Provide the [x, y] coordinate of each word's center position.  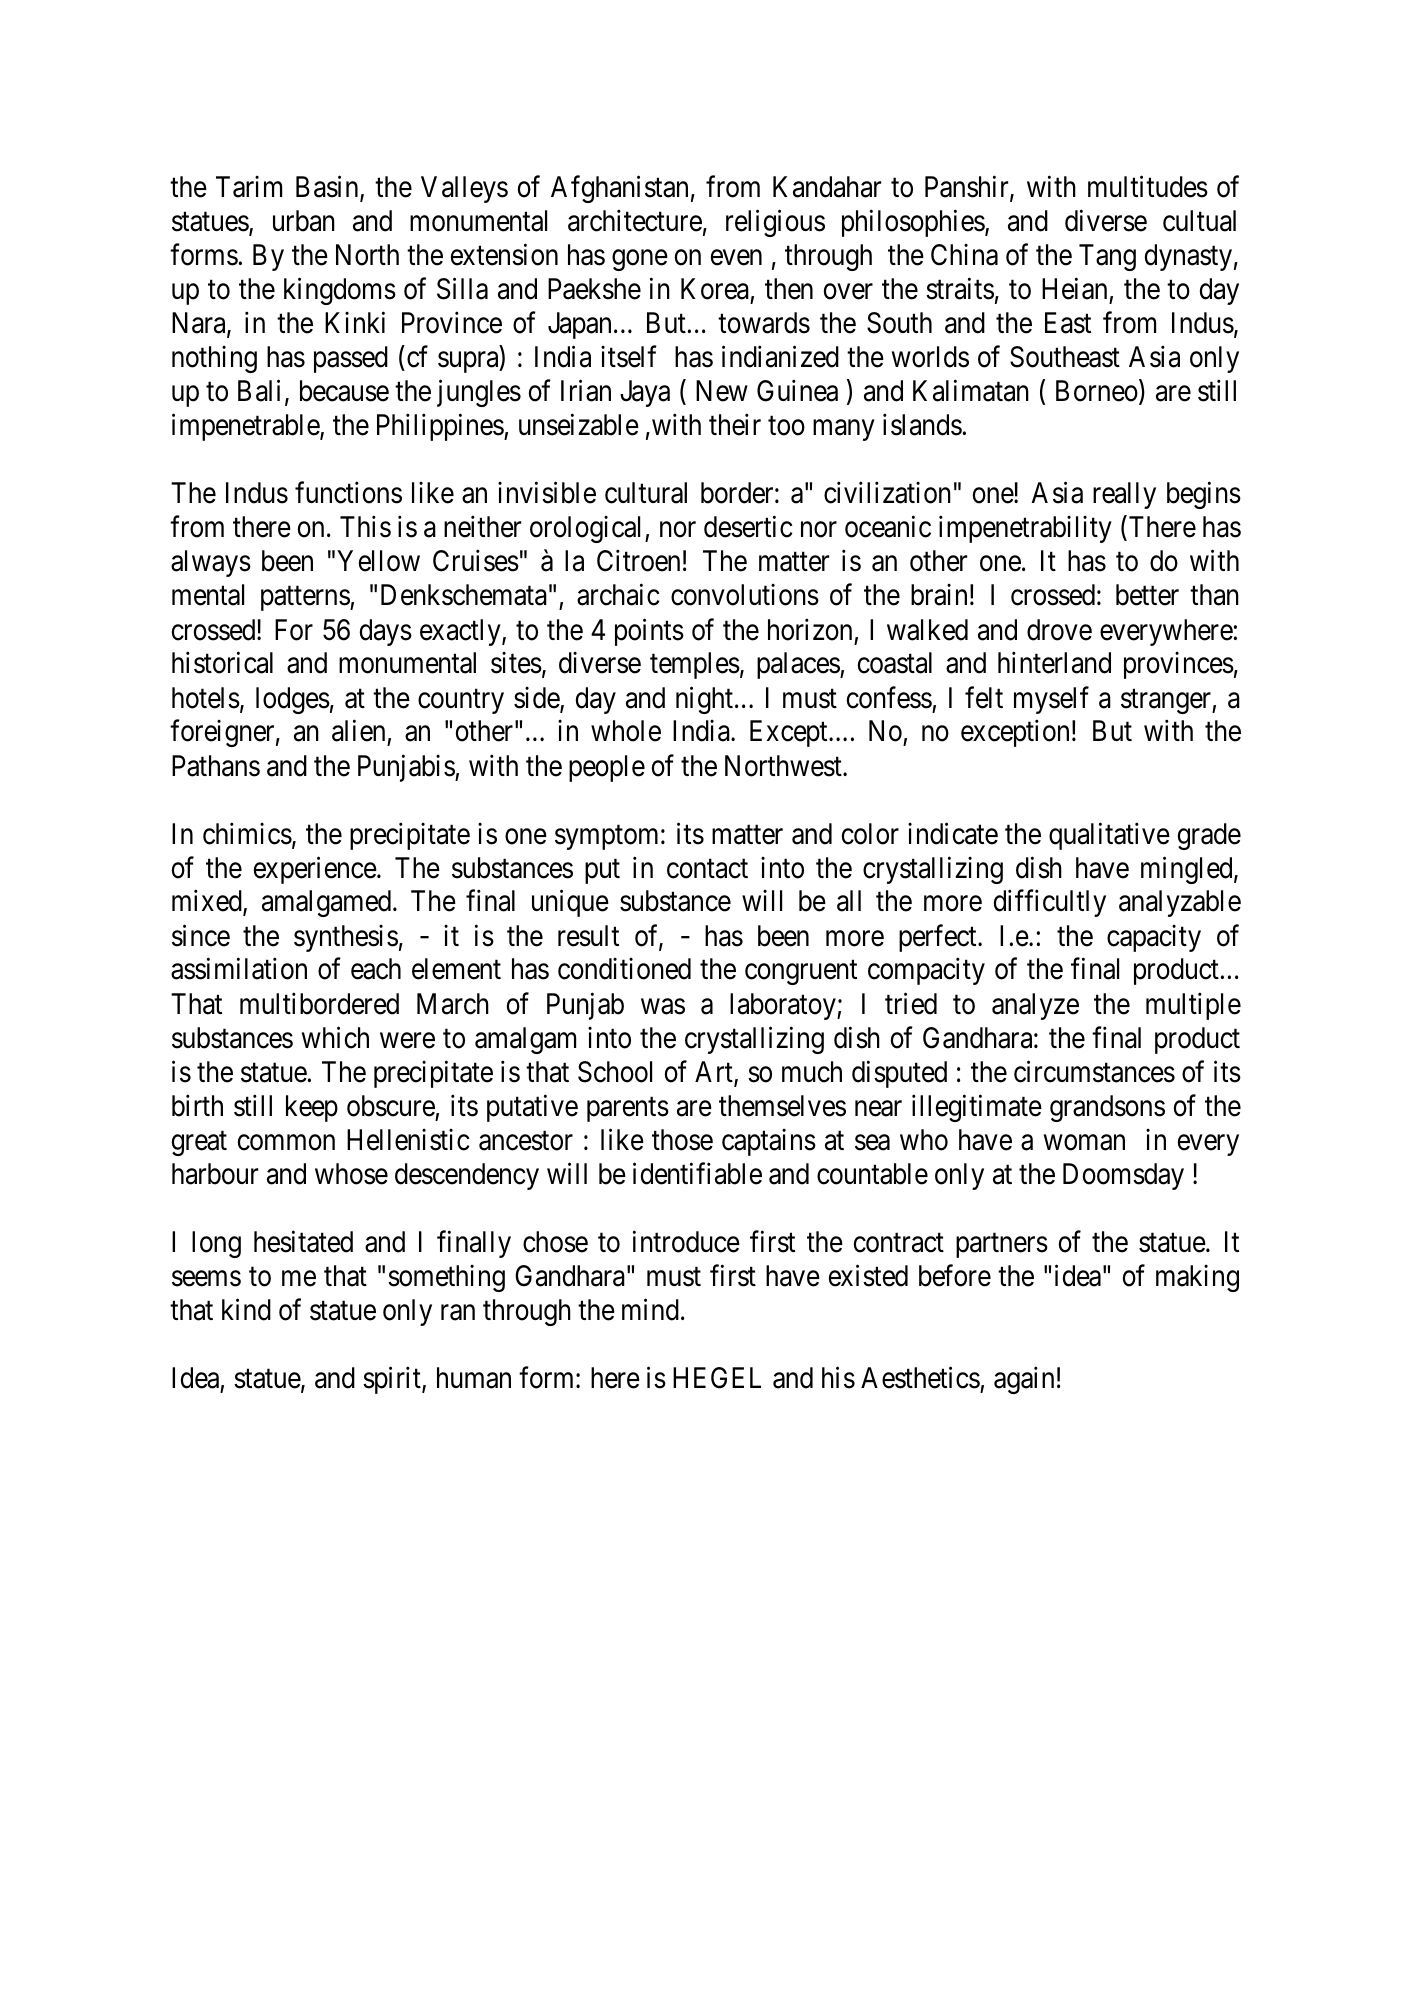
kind [246, 1309]
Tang [1107, 257]
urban [304, 221]
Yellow [378, 561]
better [1147, 595]
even [736, 258]
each [376, 969]
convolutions [745, 595]
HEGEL [717, 1378]
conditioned [624, 969]
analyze [1035, 1006]
